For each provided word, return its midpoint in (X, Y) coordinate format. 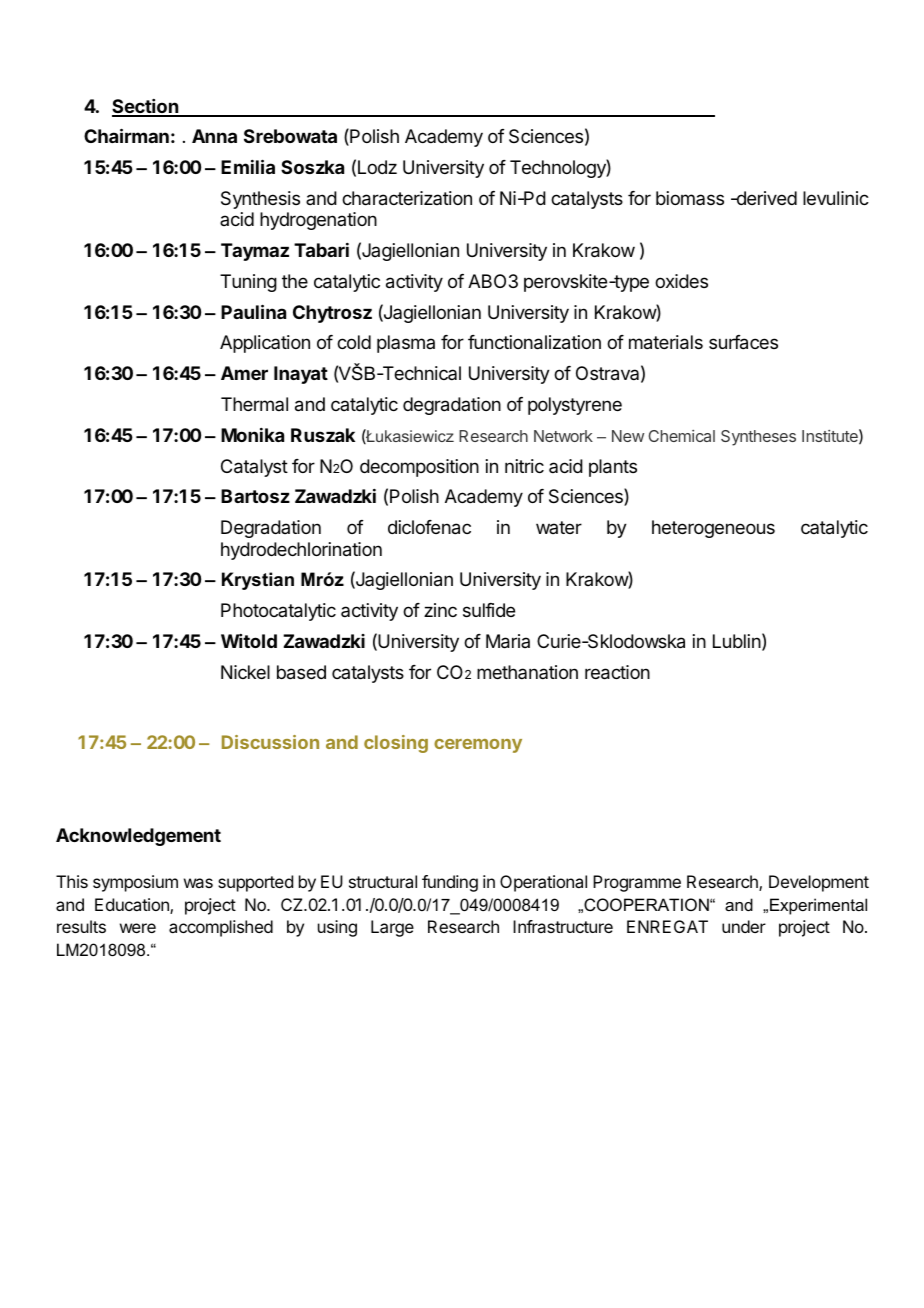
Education (133, 906)
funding (450, 883)
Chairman (126, 135)
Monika (252, 435)
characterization (407, 198)
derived (765, 198)
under (744, 926)
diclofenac (429, 527)
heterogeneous (713, 529)
